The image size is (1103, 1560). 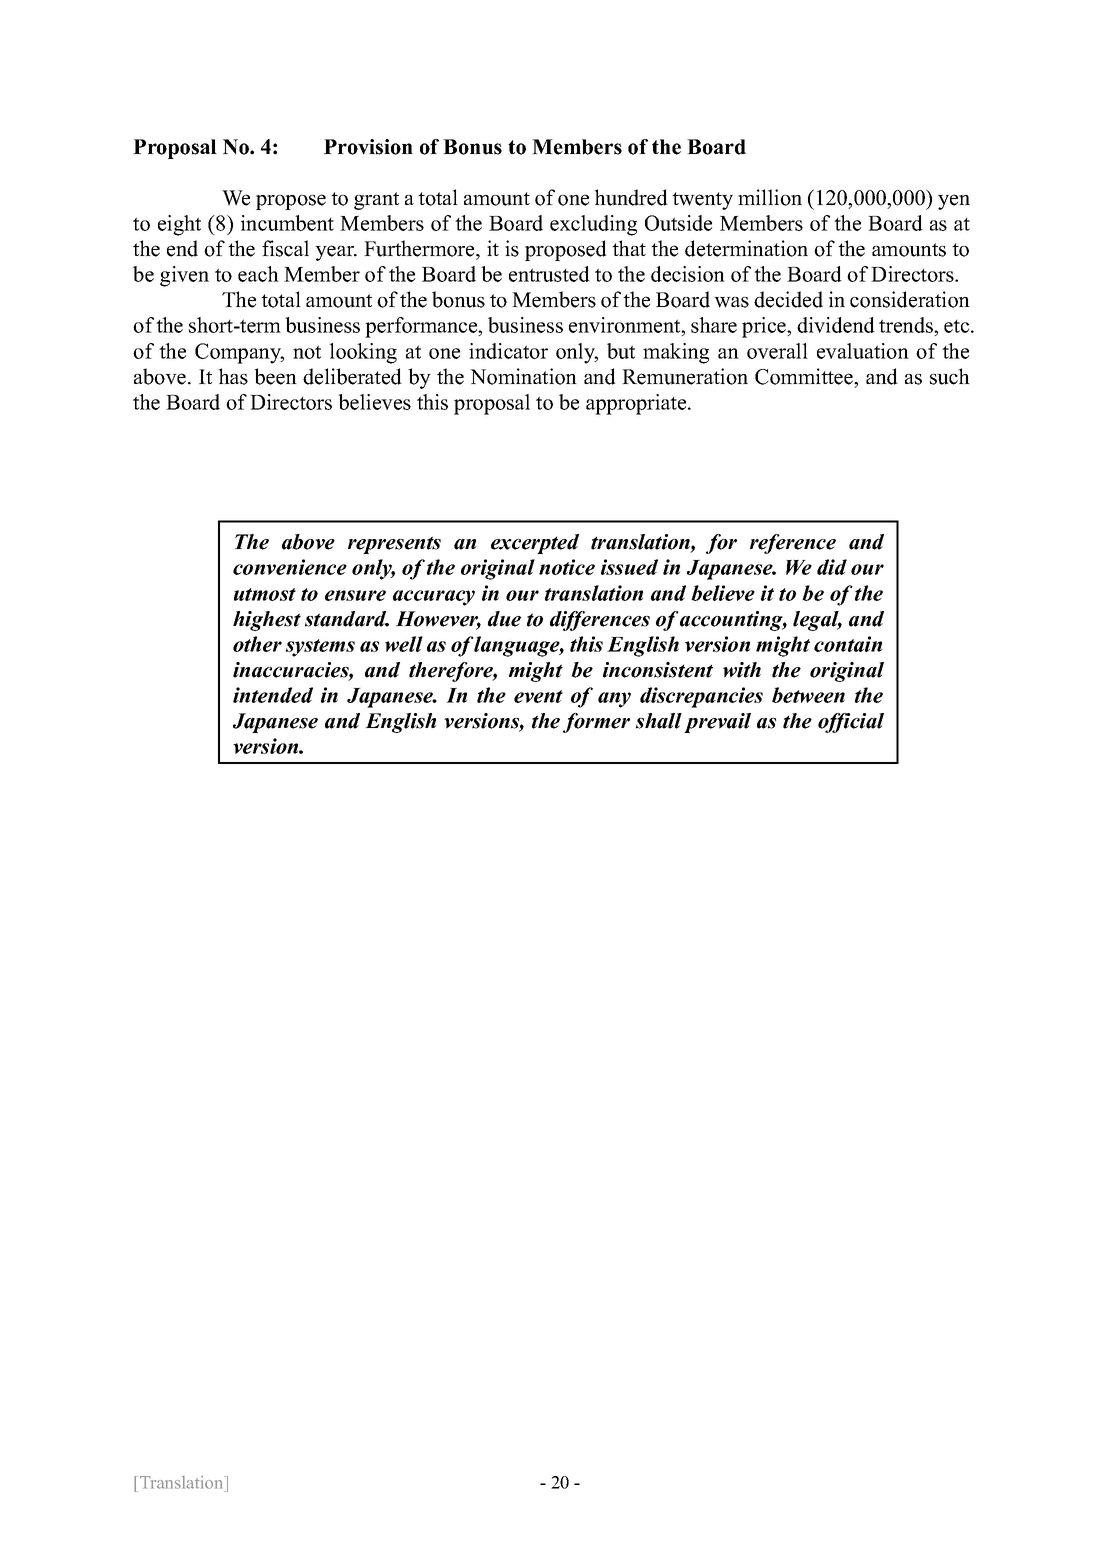 I want to click on excerpted, so click(x=535, y=544).
